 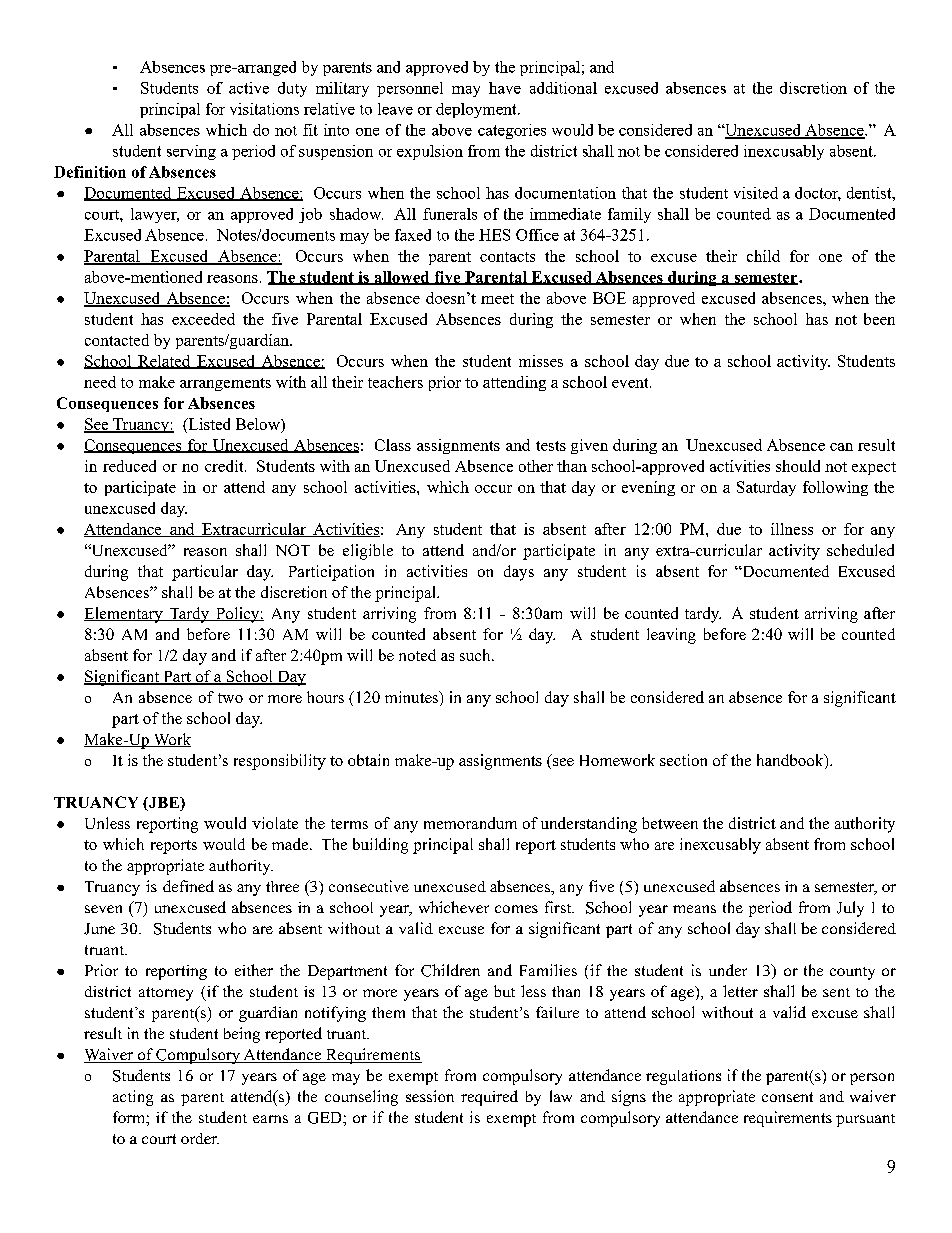 What do you see at coordinates (200, 1138) in the screenshot?
I see `order` at bounding box center [200, 1138].
